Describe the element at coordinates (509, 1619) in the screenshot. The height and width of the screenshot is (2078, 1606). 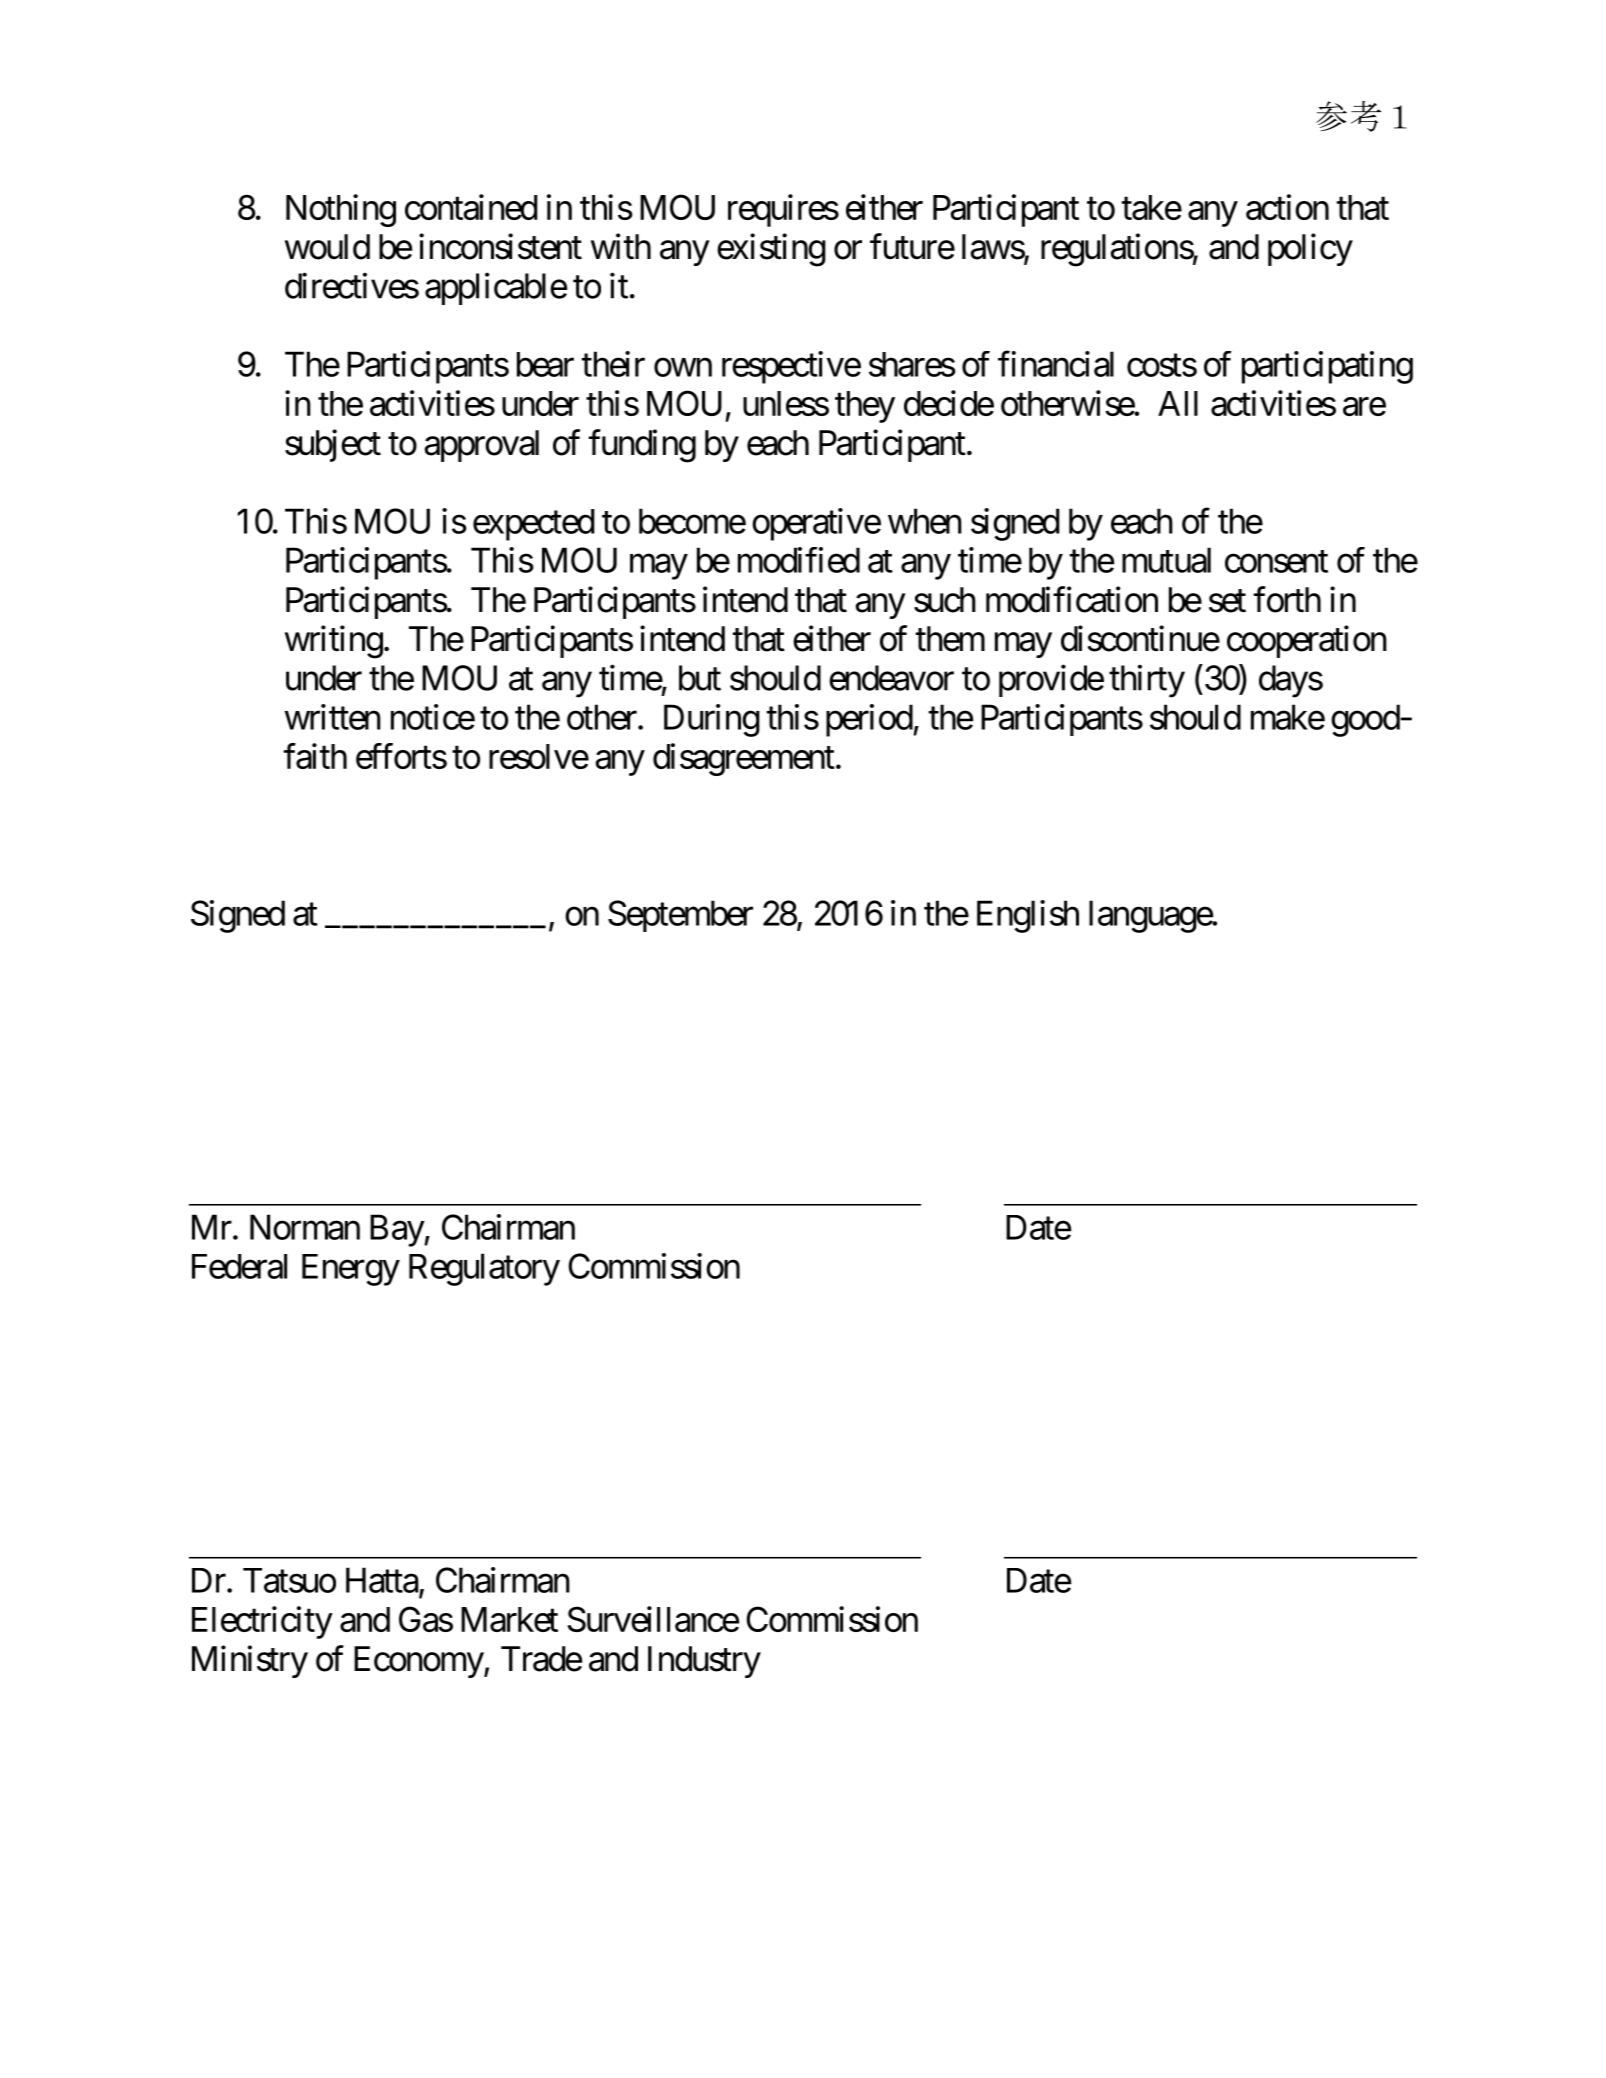
I see `Market` at that location.
